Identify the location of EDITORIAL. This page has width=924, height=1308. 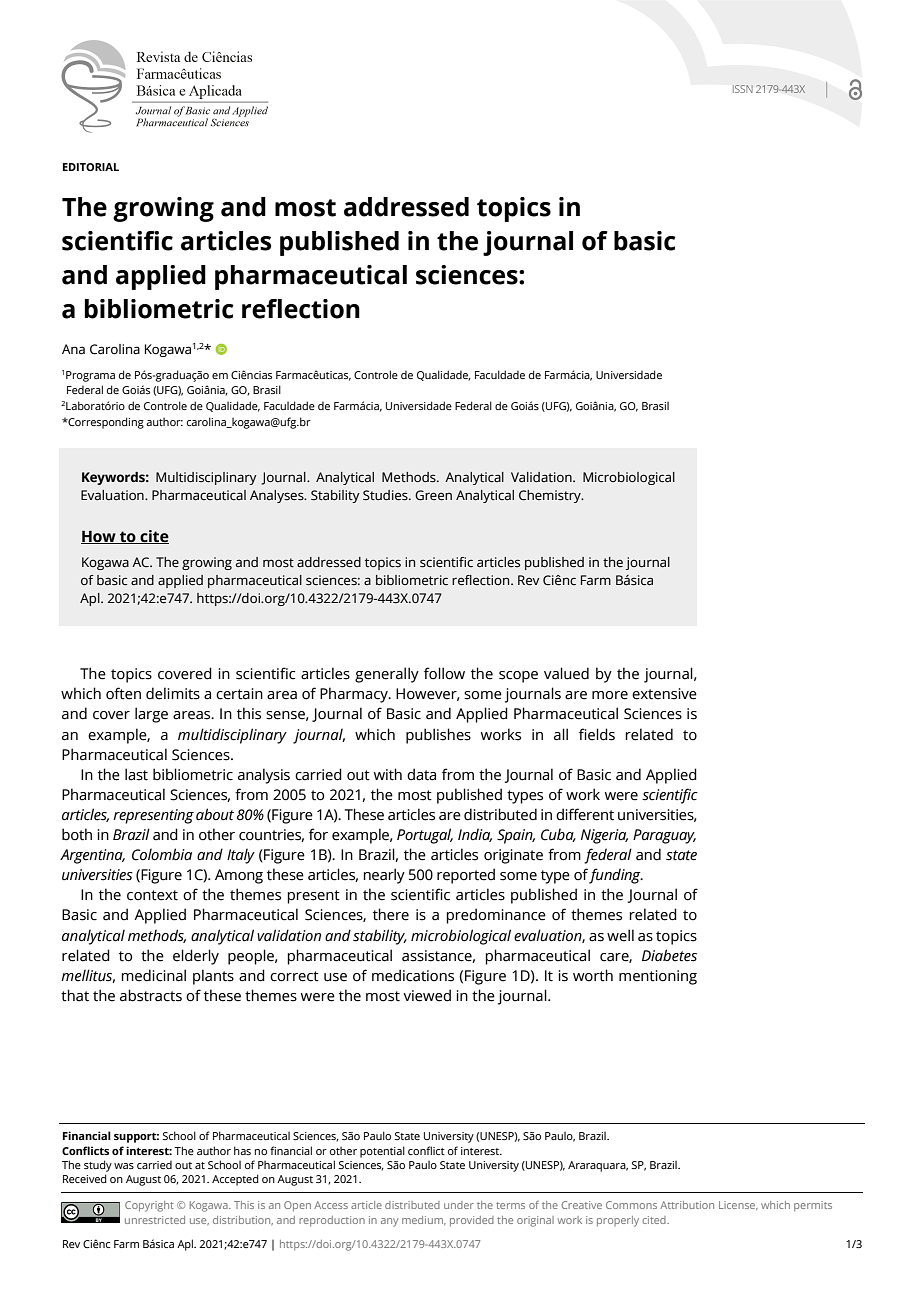
(91, 167).
